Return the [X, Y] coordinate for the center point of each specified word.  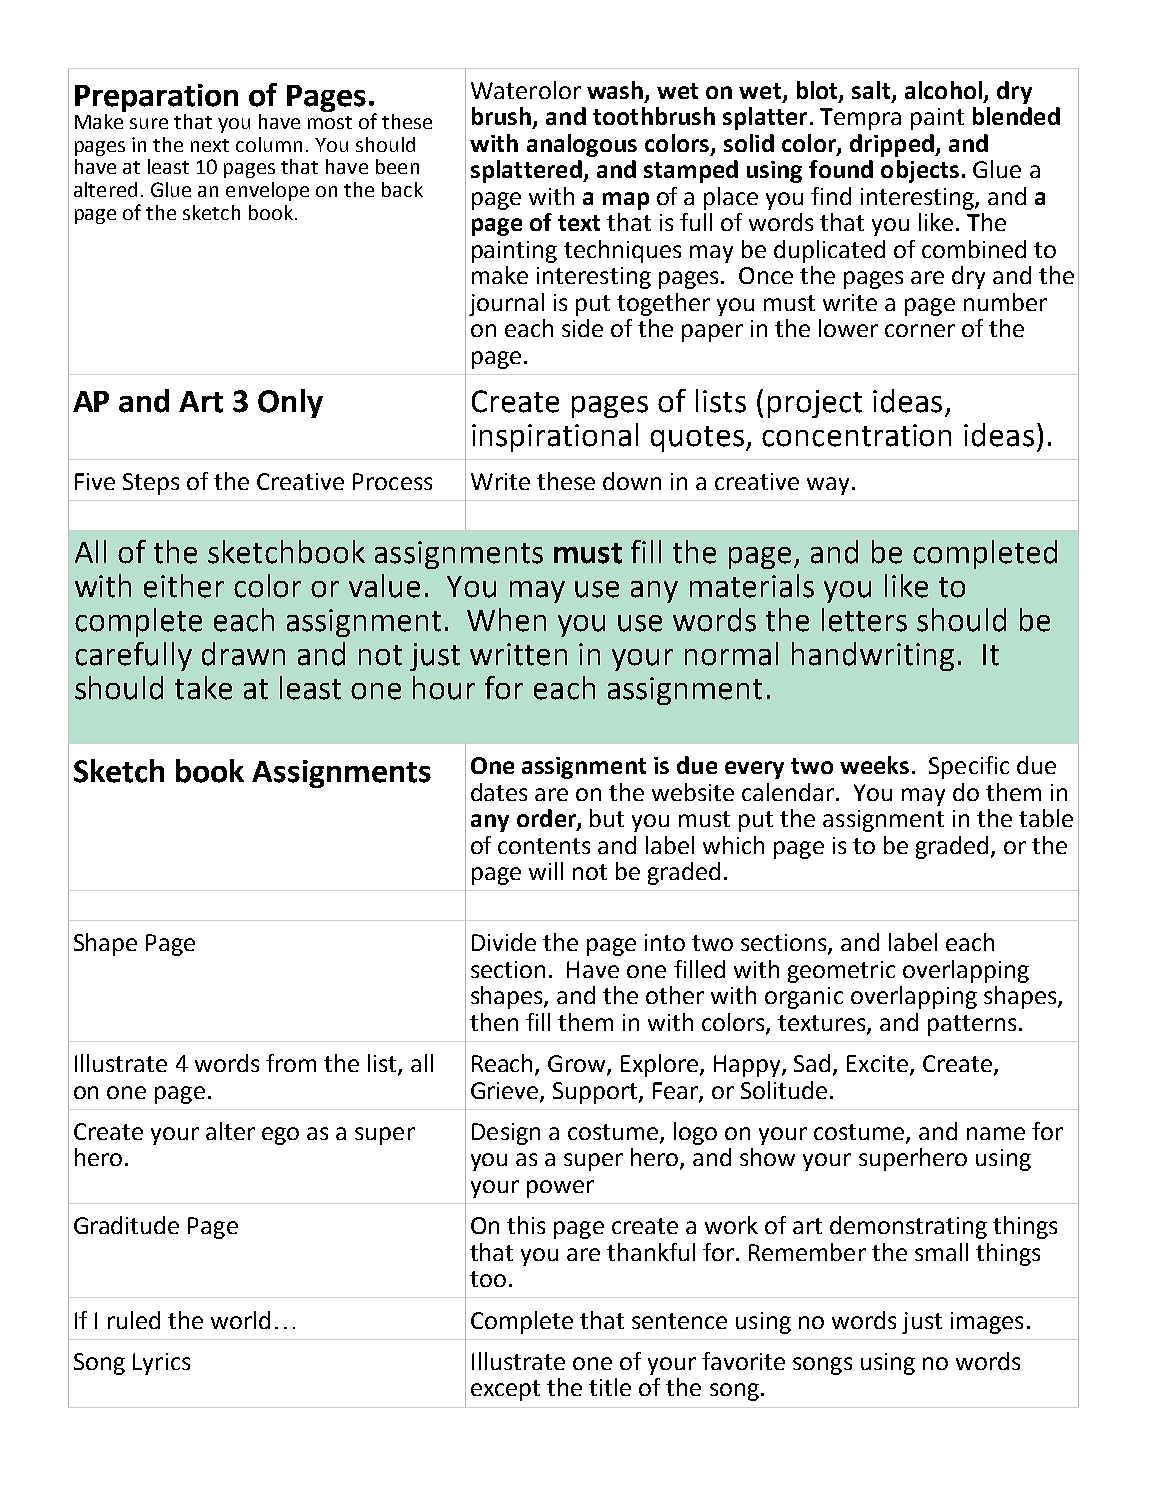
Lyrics [161, 1364]
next [210, 145]
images [987, 1323]
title [610, 1387]
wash [615, 90]
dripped [893, 145]
